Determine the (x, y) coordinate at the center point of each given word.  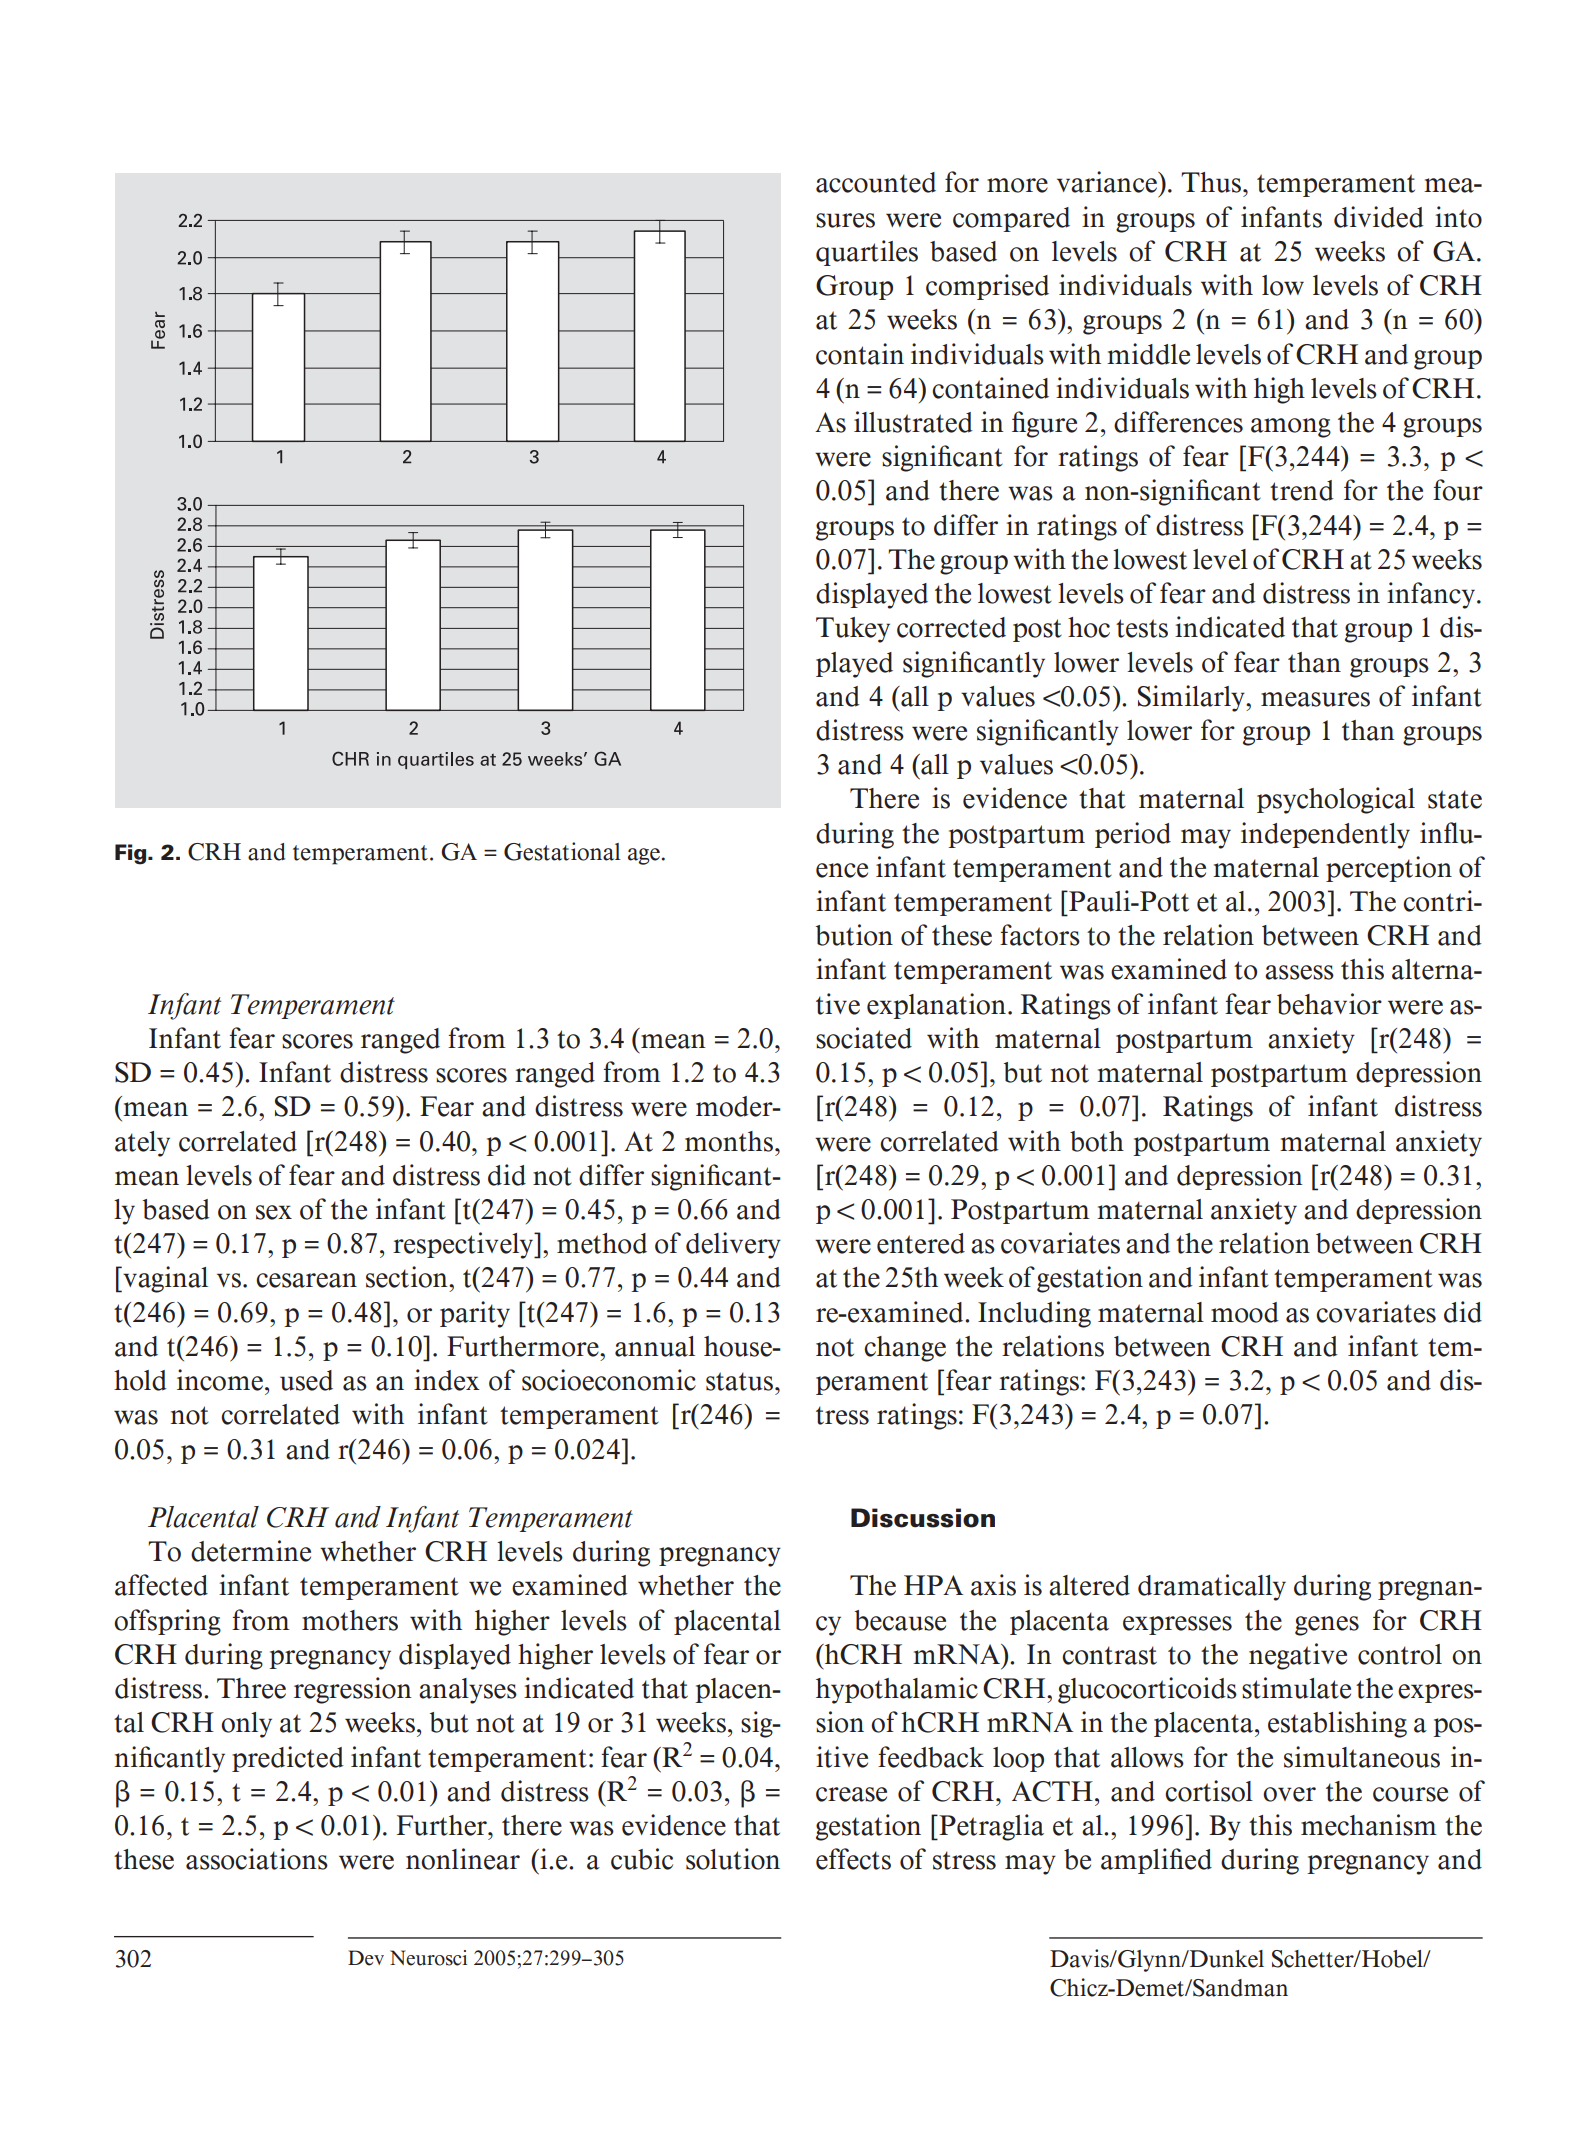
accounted (876, 182)
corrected (951, 627)
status (741, 1381)
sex (274, 1212)
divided (1379, 217)
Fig (132, 854)
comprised (987, 287)
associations (257, 1859)
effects (853, 1859)
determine (251, 1551)
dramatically (1212, 1587)
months (730, 1141)
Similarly (1192, 698)
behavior (1329, 1004)
